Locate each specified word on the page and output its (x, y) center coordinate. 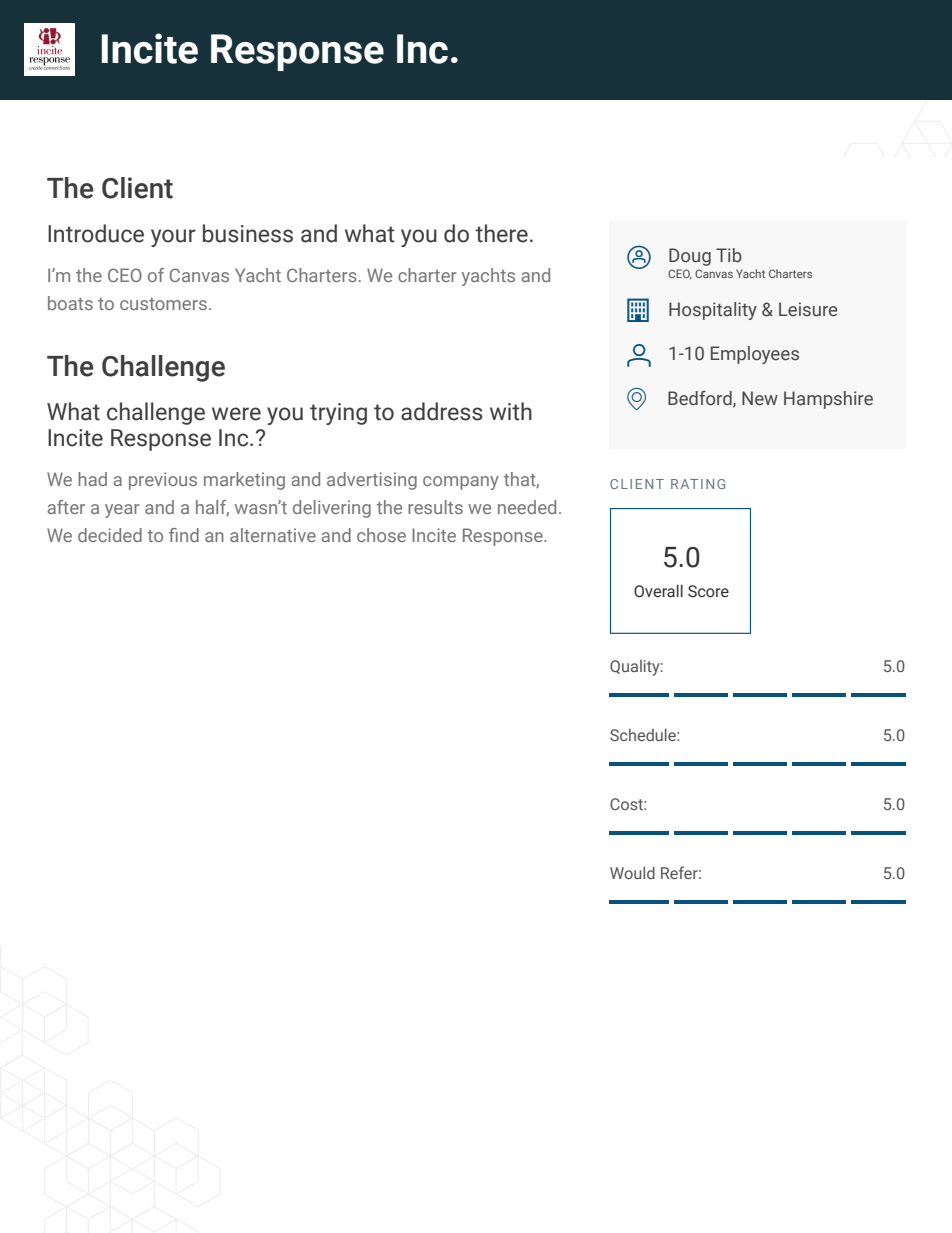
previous (163, 481)
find (184, 535)
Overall (658, 591)
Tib (729, 255)
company (461, 483)
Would (632, 873)
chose (381, 535)
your (173, 238)
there (501, 233)
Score (708, 591)
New (760, 398)
